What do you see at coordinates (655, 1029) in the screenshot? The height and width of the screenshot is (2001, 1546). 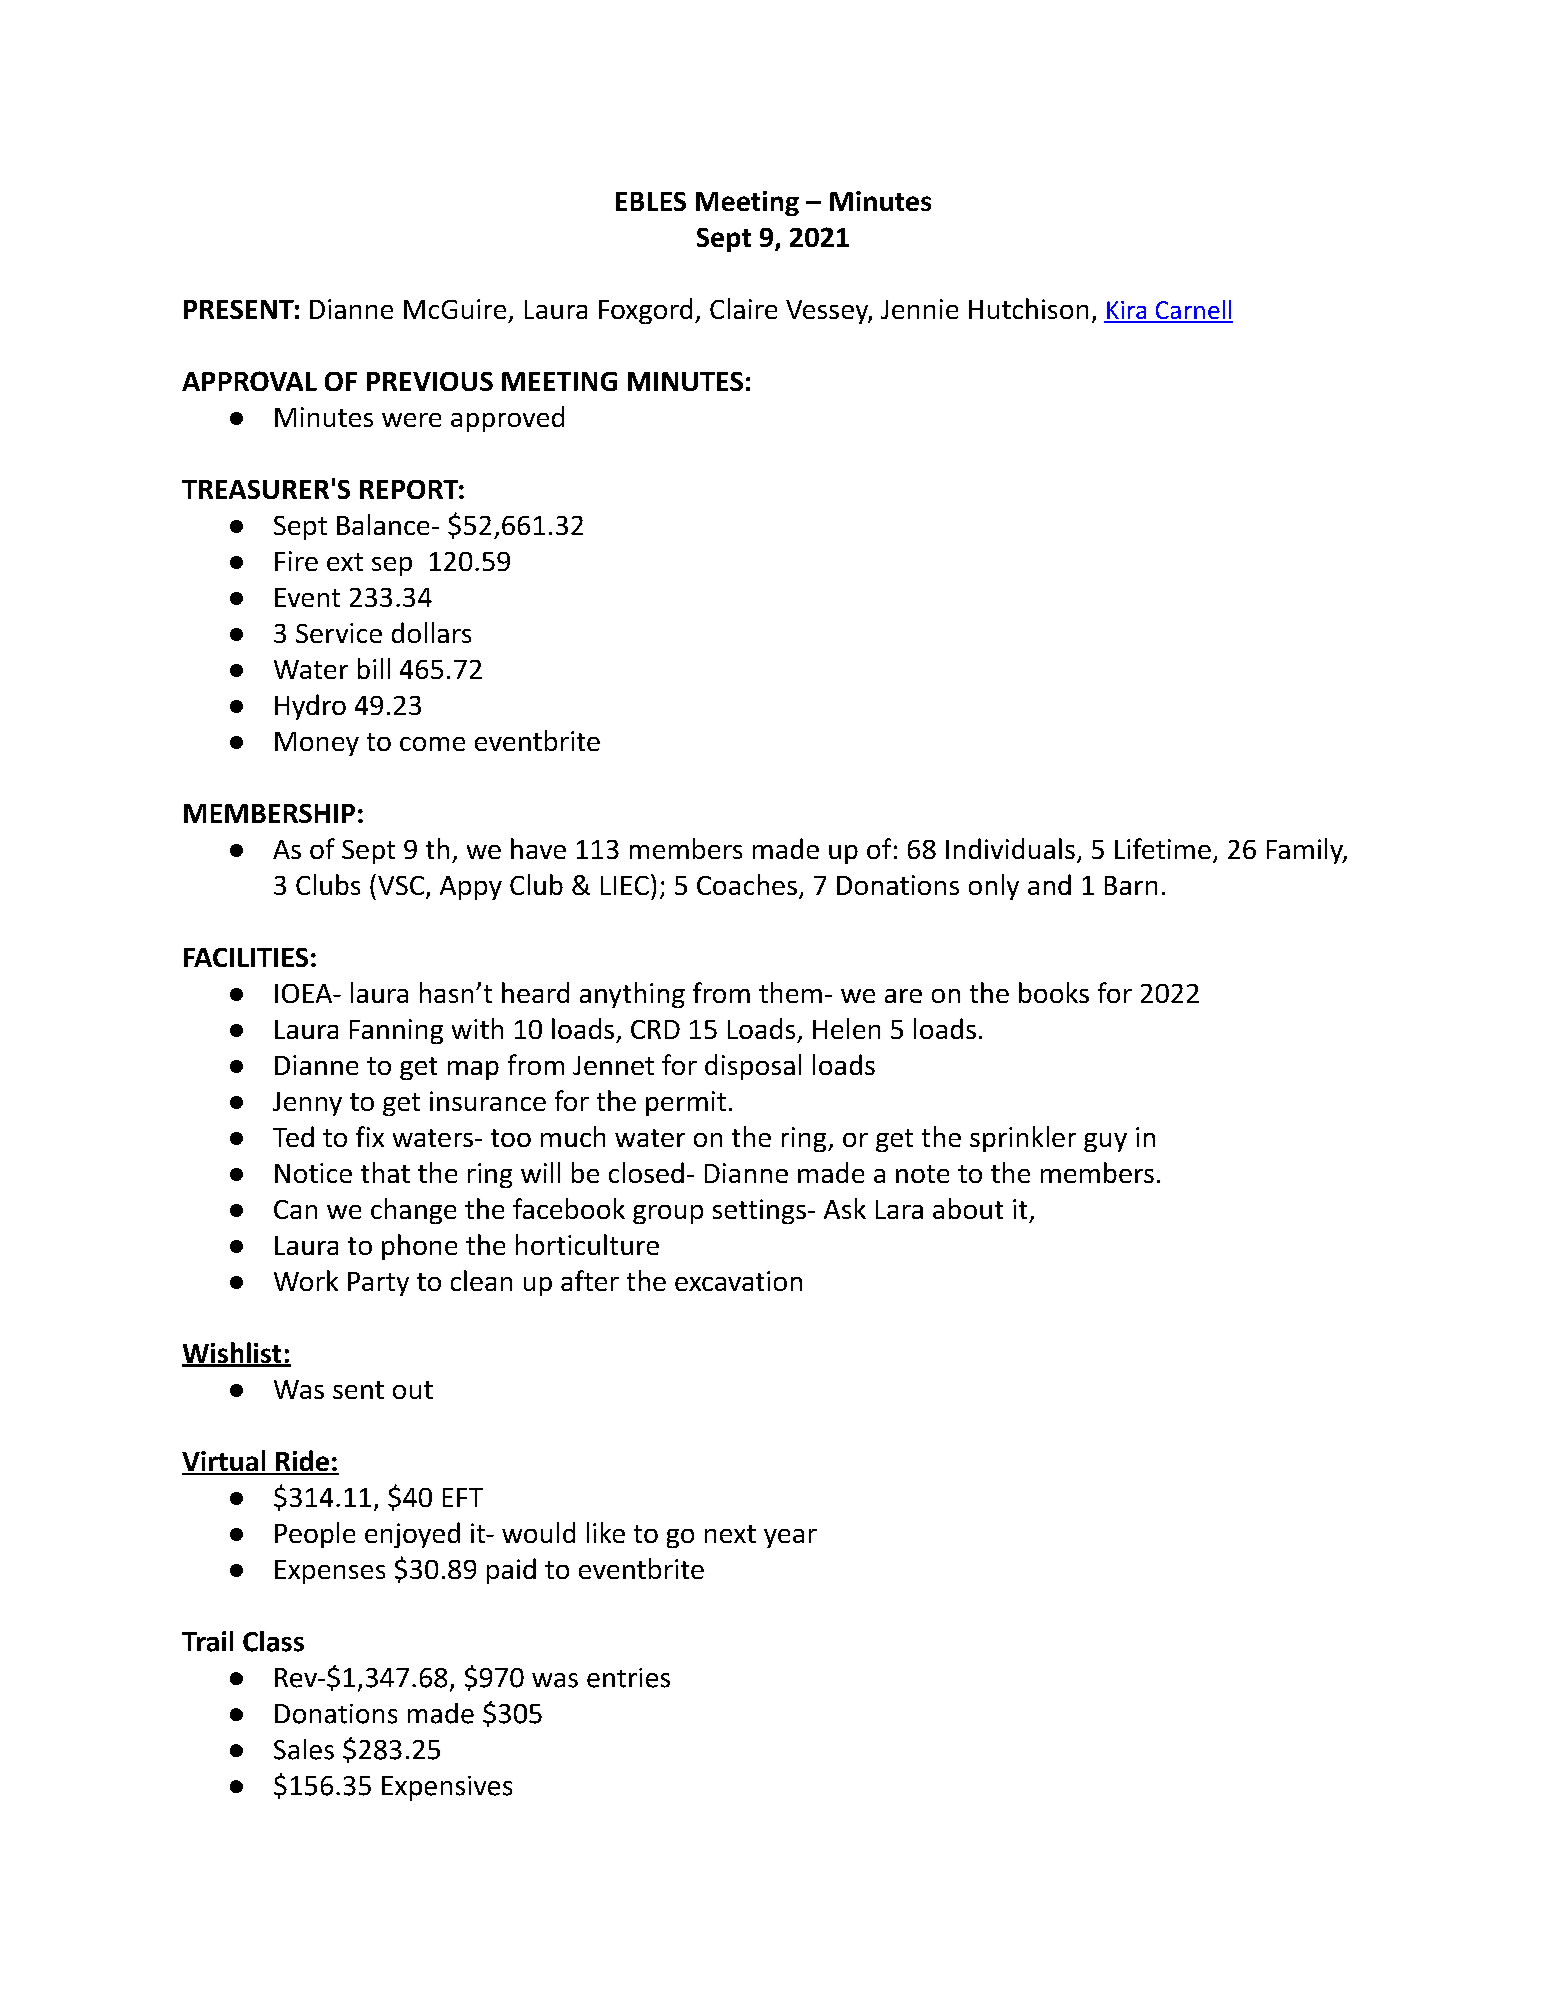 I see `CRD` at bounding box center [655, 1029].
